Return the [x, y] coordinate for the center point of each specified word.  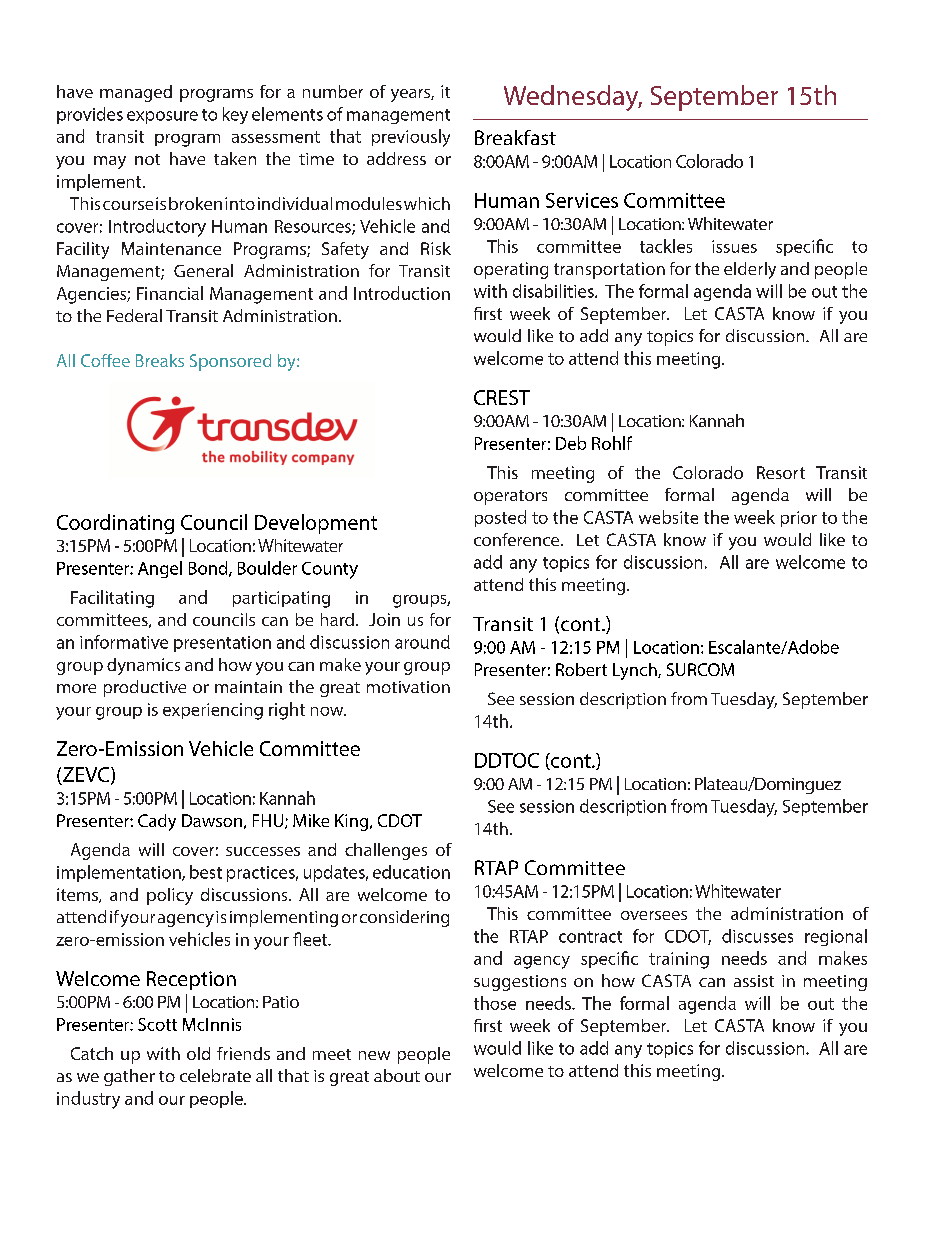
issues [734, 246]
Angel [160, 569]
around [422, 642]
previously [411, 138]
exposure [162, 117]
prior [799, 519]
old [198, 1053]
